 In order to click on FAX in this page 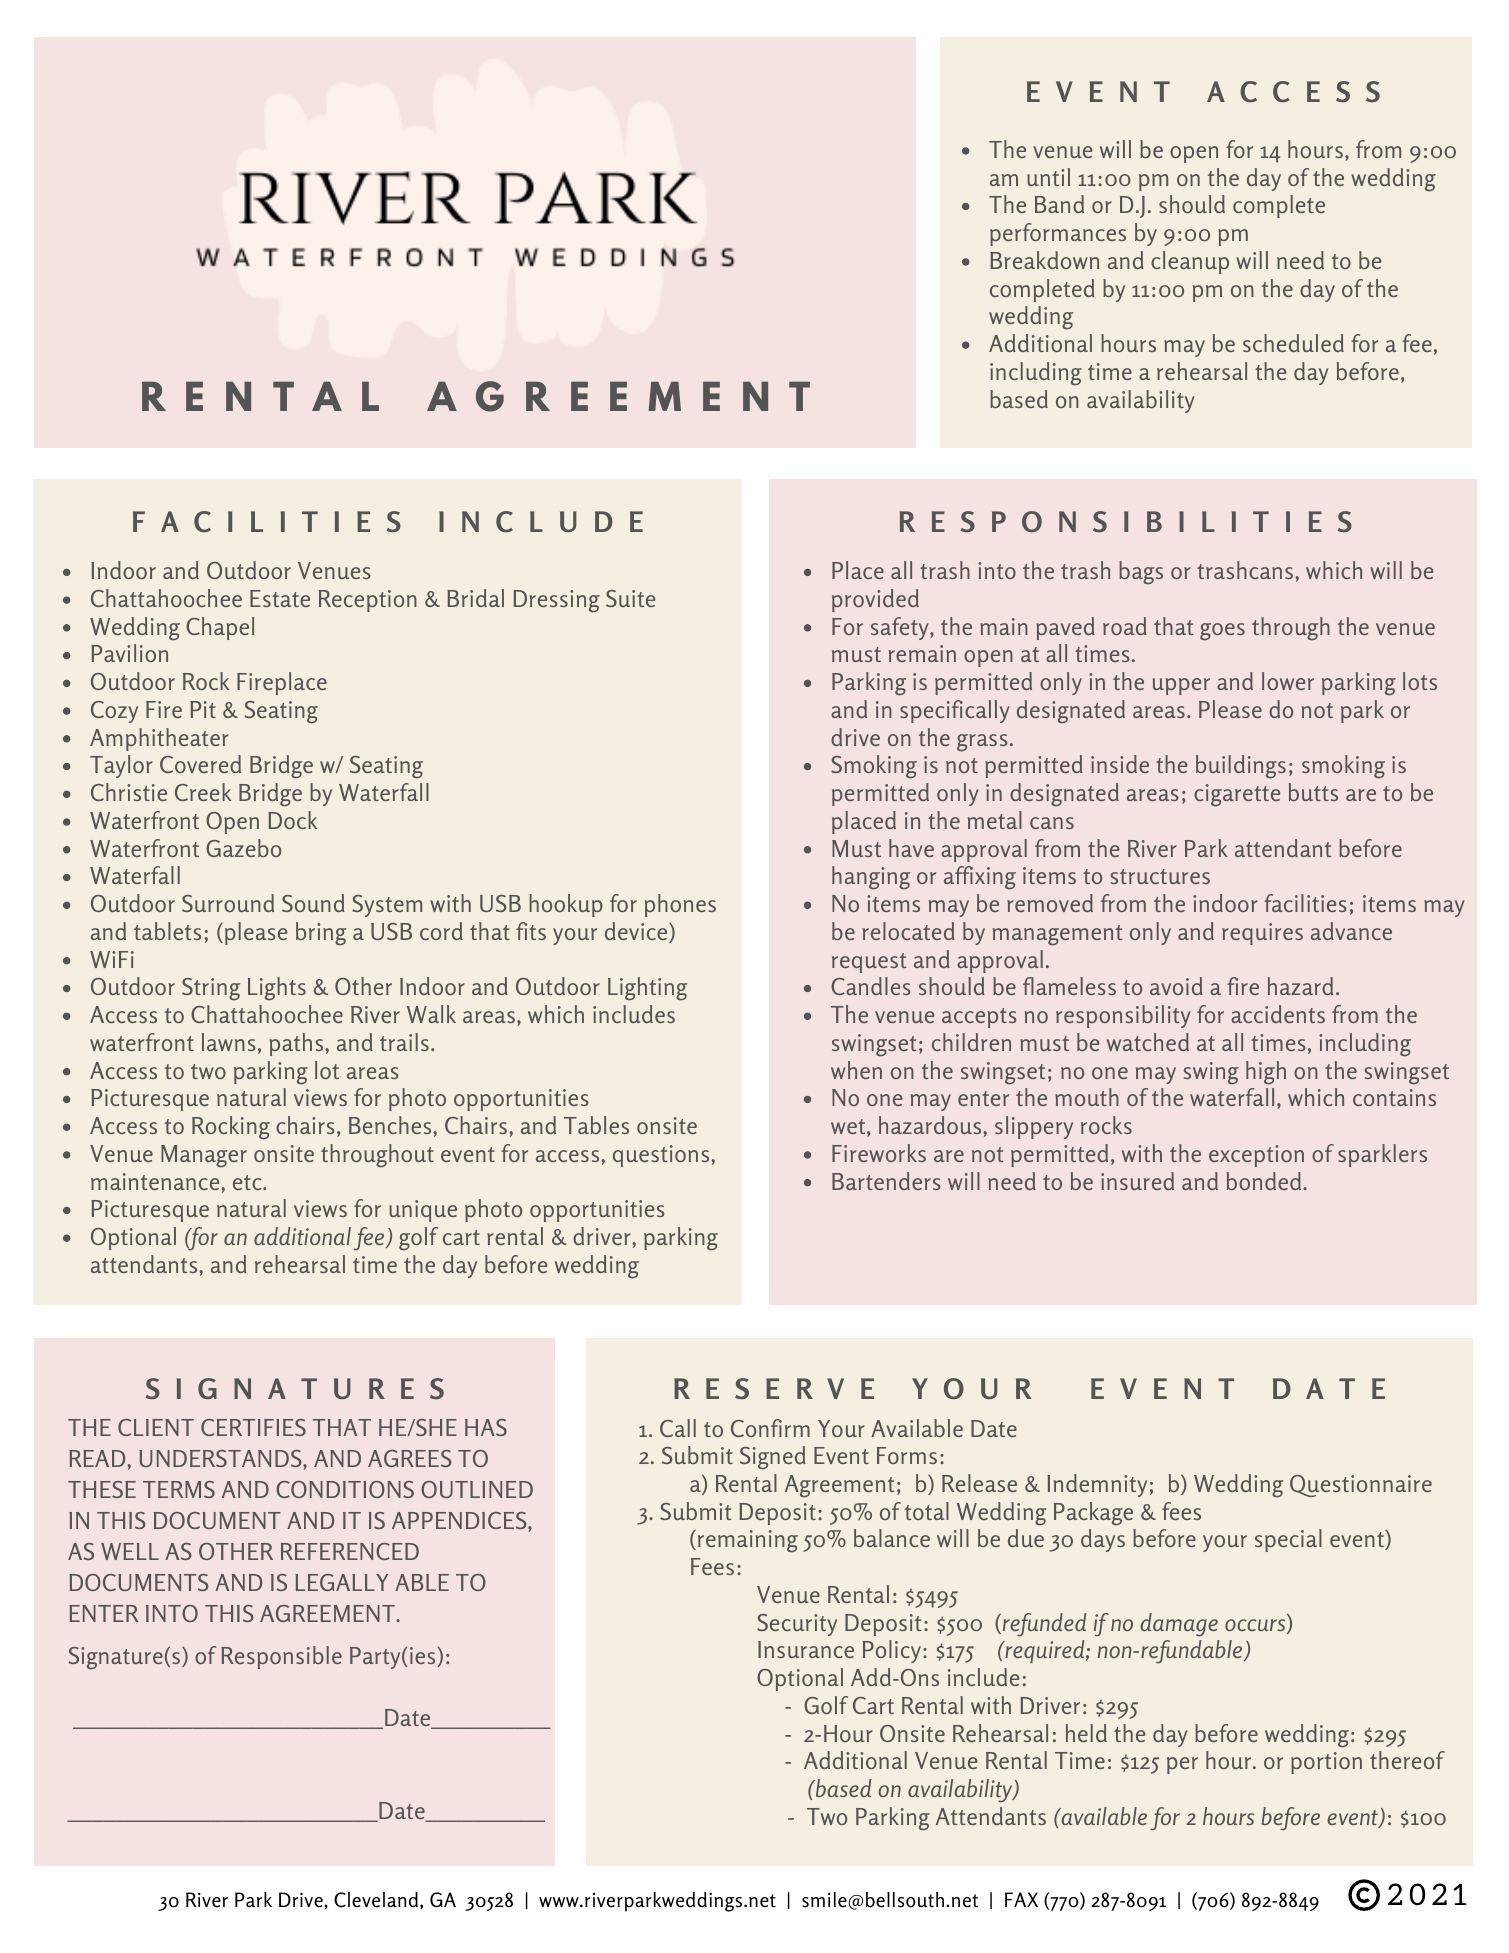, I will do `click(1021, 1899)`.
